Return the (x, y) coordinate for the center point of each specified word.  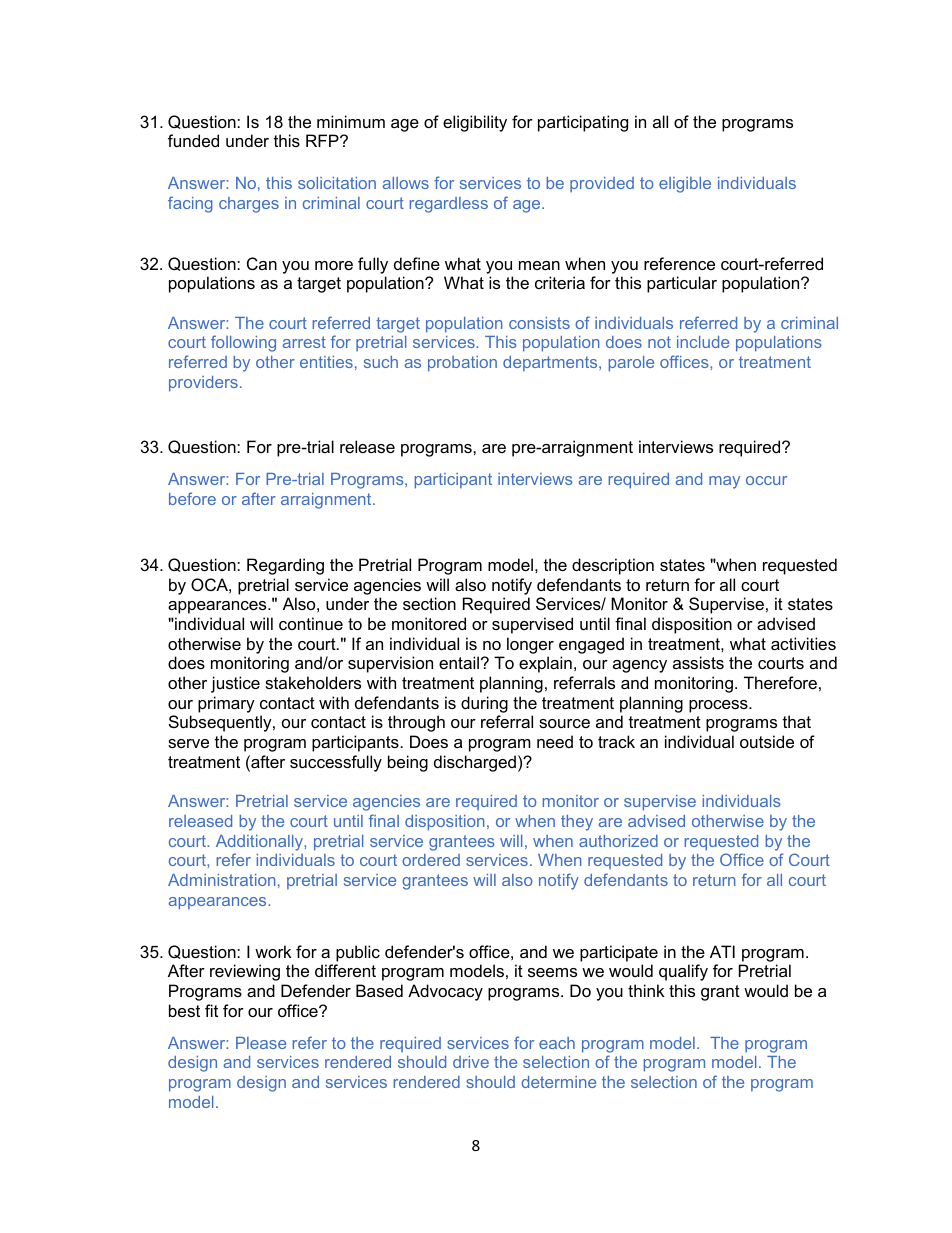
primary (226, 704)
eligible (685, 185)
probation (462, 364)
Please (261, 1043)
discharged (475, 763)
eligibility (475, 123)
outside (767, 741)
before (192, 498)
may (724, 482)
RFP (323, 140)
